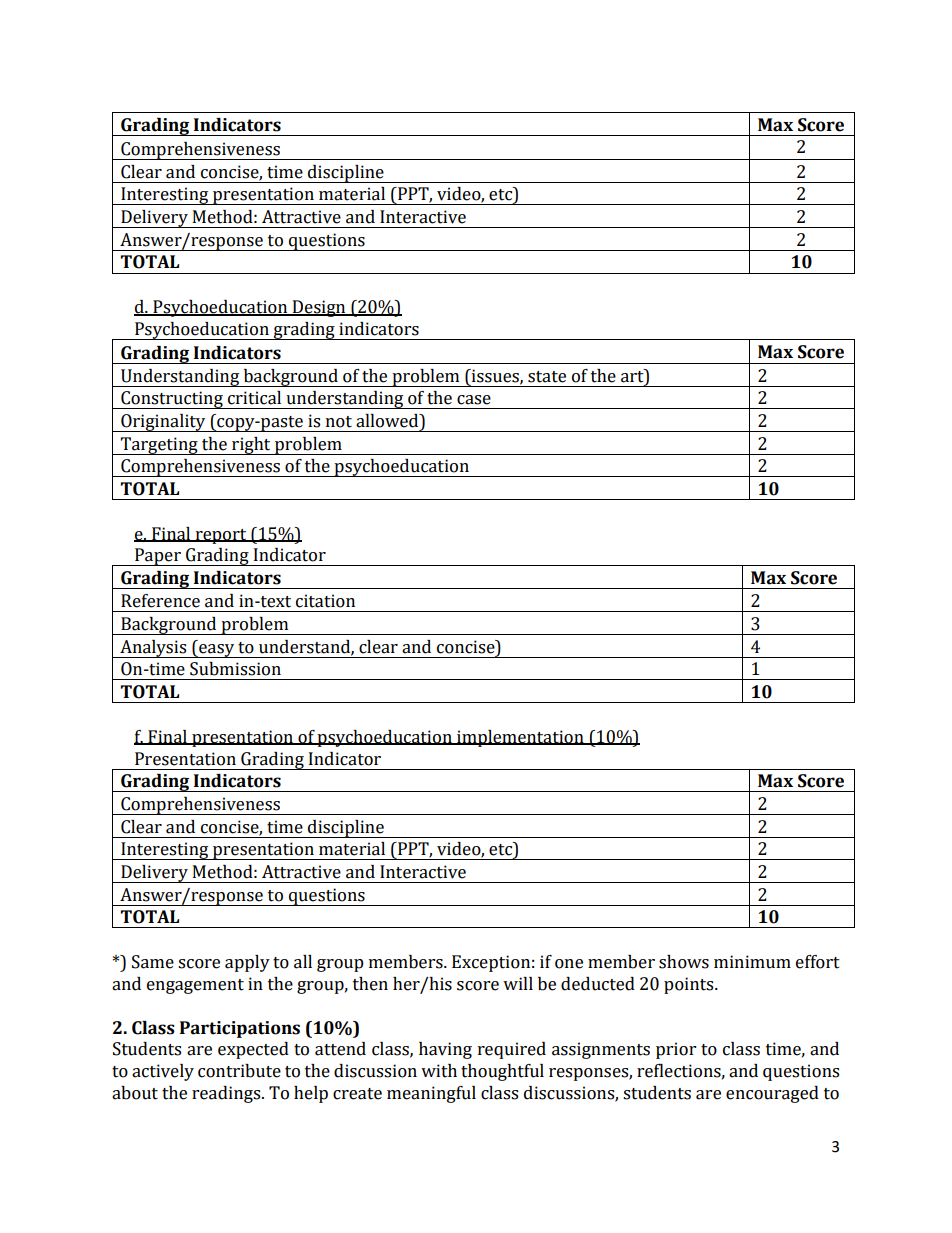 Image resolution: width=952 pixels, height=1233 pixels. I want to click on easy, so click(217, 651).
